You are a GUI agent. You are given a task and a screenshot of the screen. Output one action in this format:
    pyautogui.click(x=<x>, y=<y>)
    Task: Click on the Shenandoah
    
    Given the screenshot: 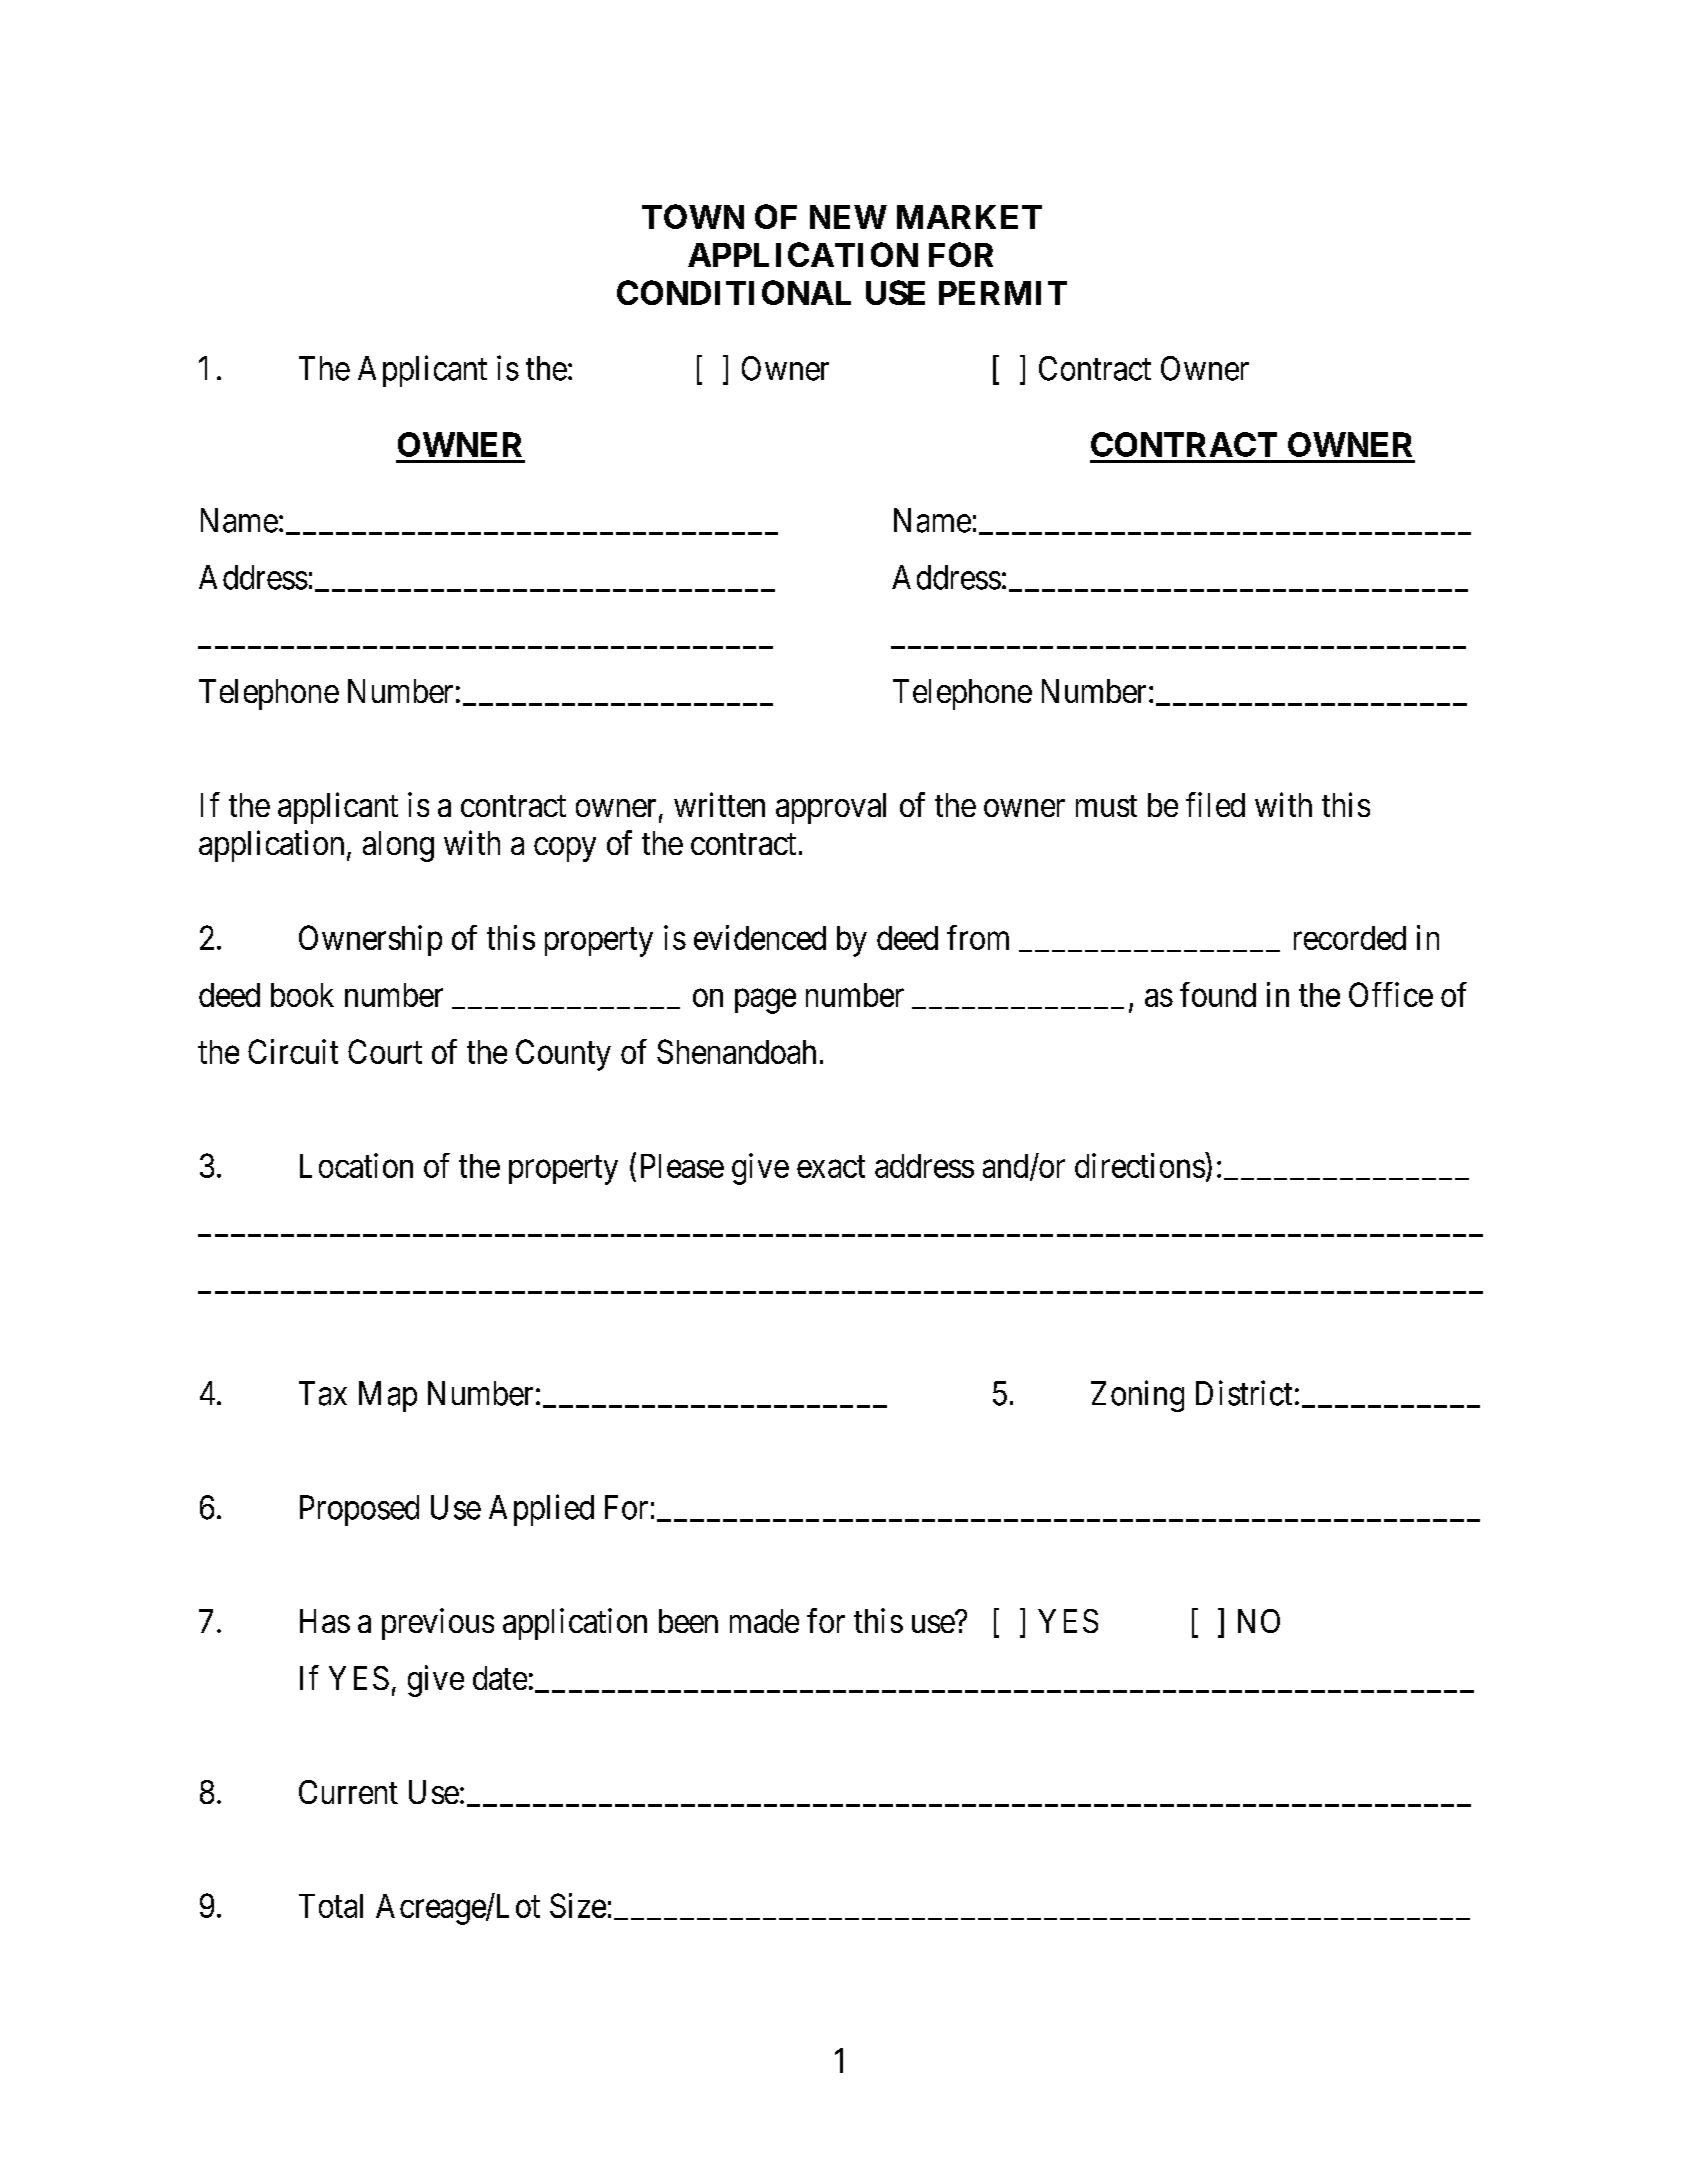 What is the action you would take?
    pyautogui.click(x=736, y=1051)
